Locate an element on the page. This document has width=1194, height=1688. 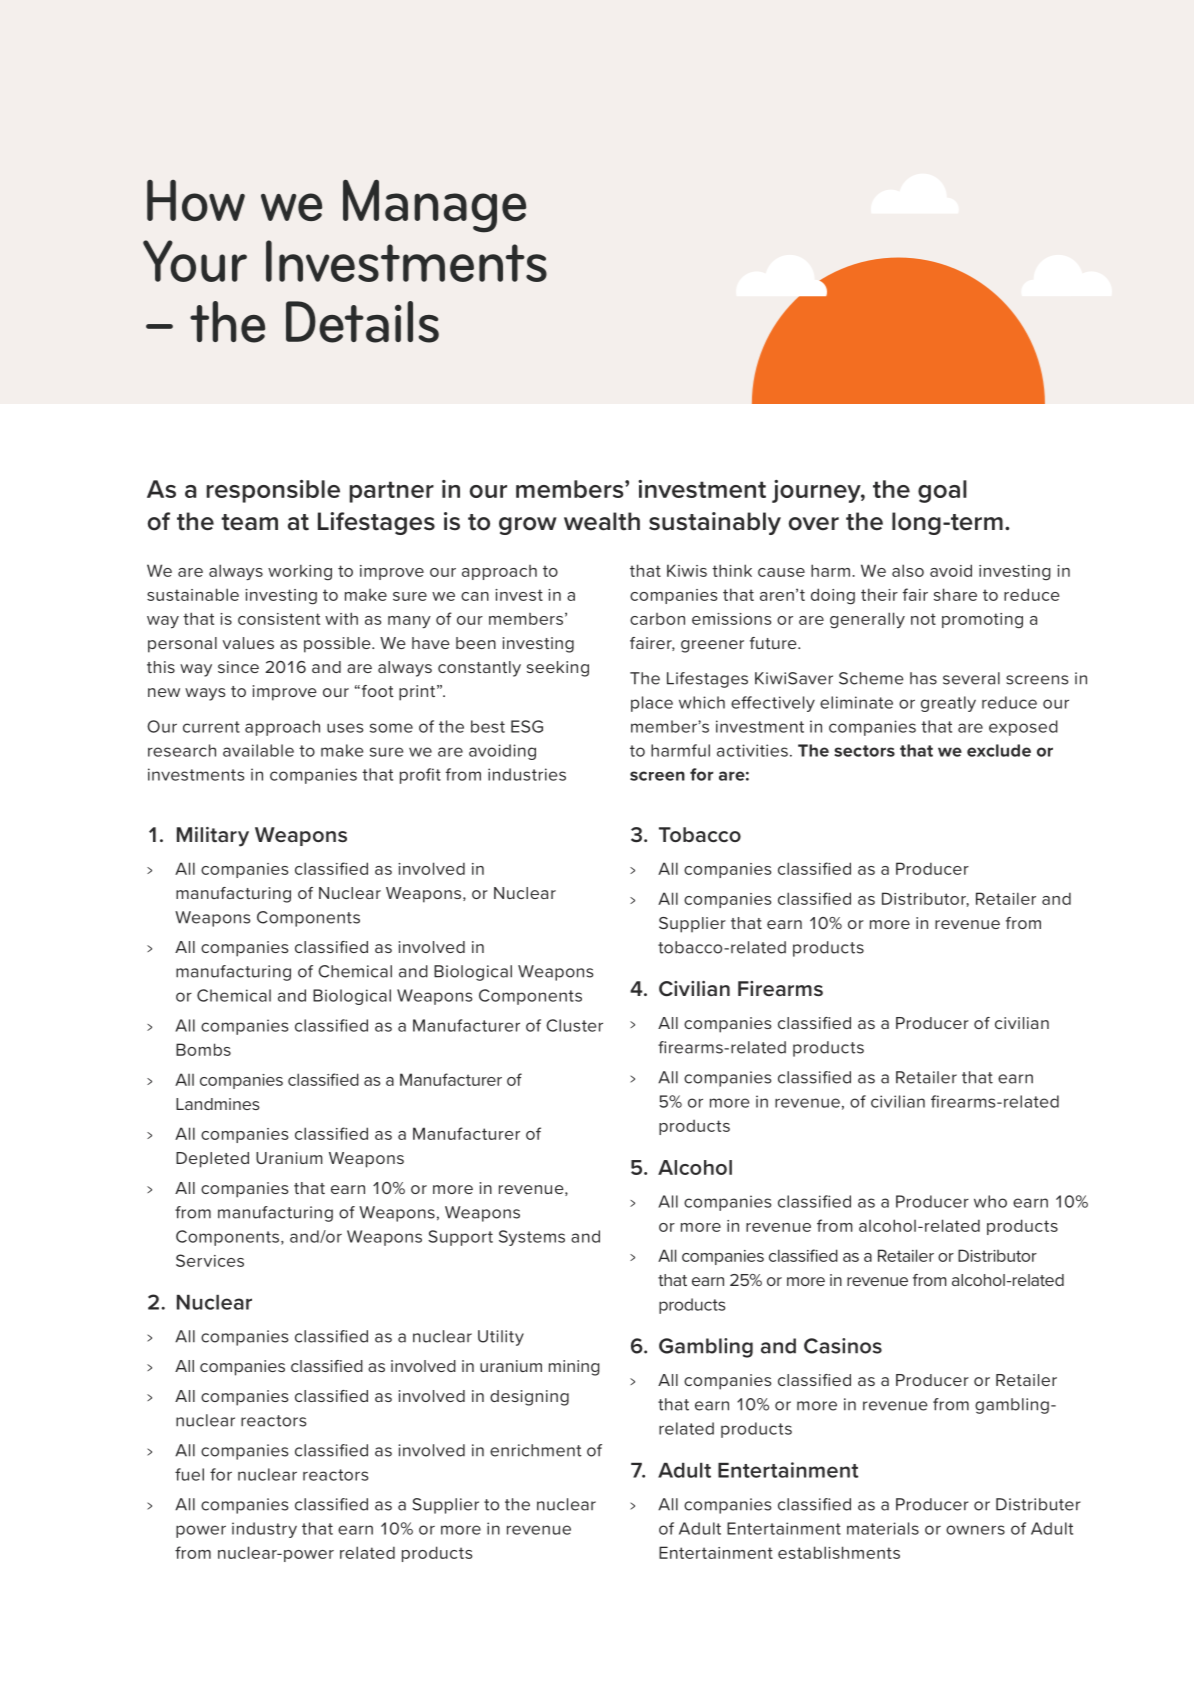
Your is located at coordinates (195, 261).
